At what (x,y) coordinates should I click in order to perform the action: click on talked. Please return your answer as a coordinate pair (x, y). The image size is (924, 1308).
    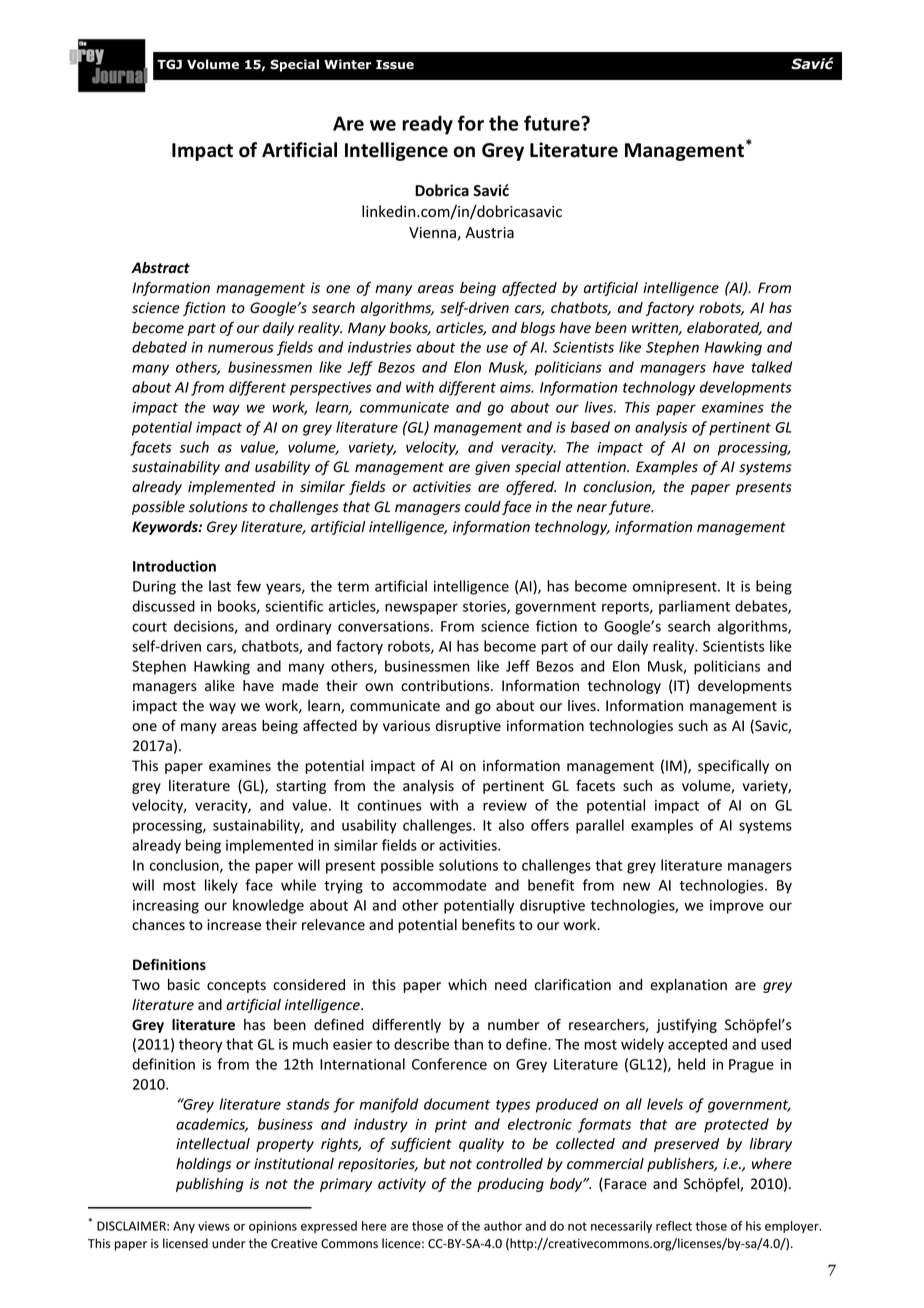
    Looking at the image, I should click on (772, 367).
